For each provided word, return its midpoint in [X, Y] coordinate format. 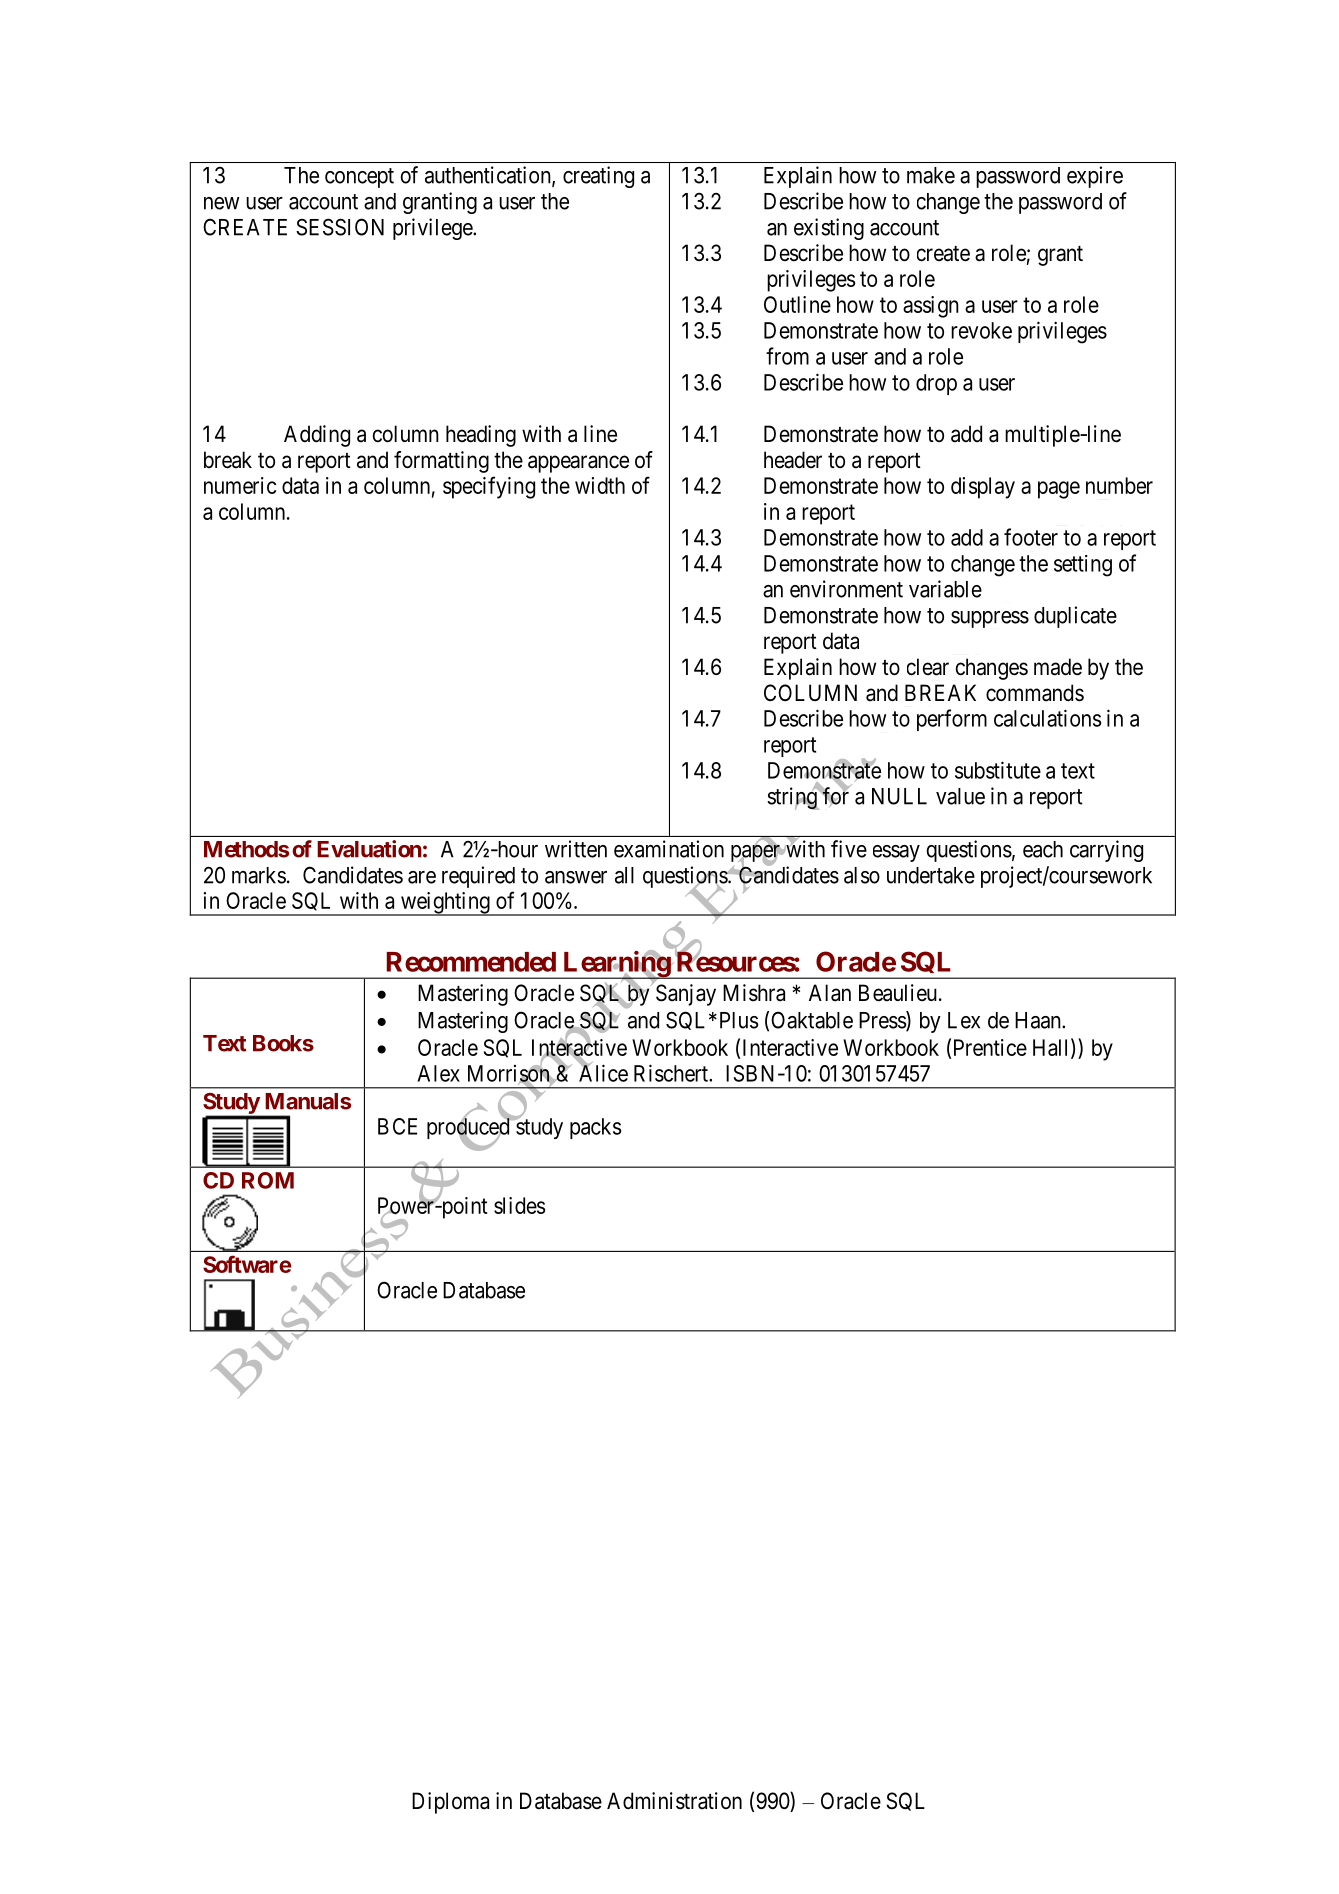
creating [598, 177]
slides [520, 1205]
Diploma [450, 1803]
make [931, 175]
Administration [674, 1801]
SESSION [340, 227]
